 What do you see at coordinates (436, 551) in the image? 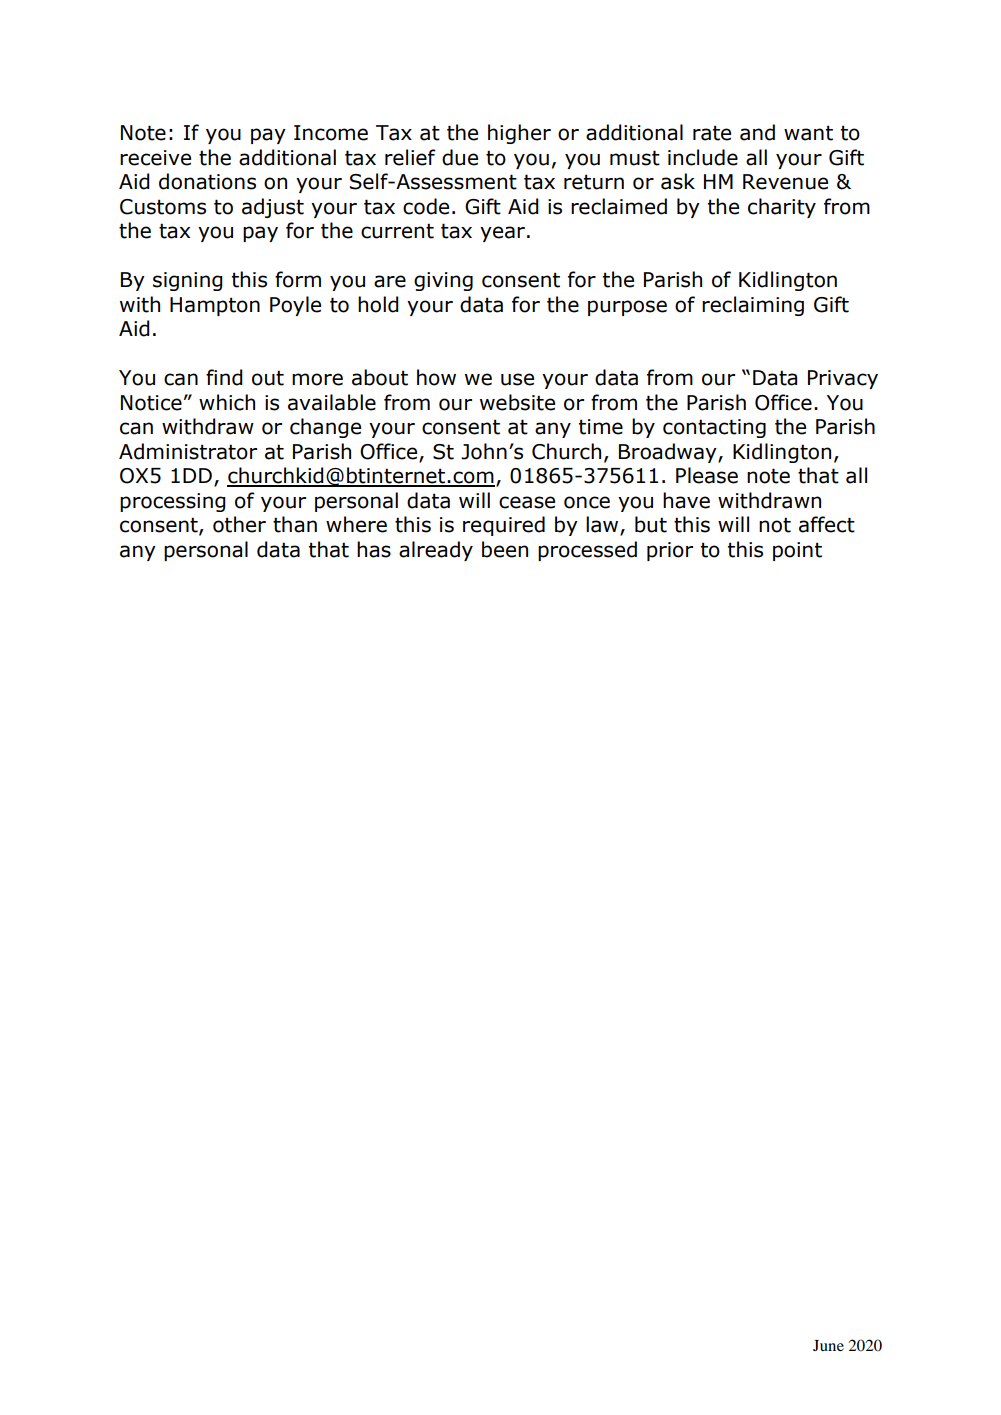
I see `already` at bounding box center [436, 551].
